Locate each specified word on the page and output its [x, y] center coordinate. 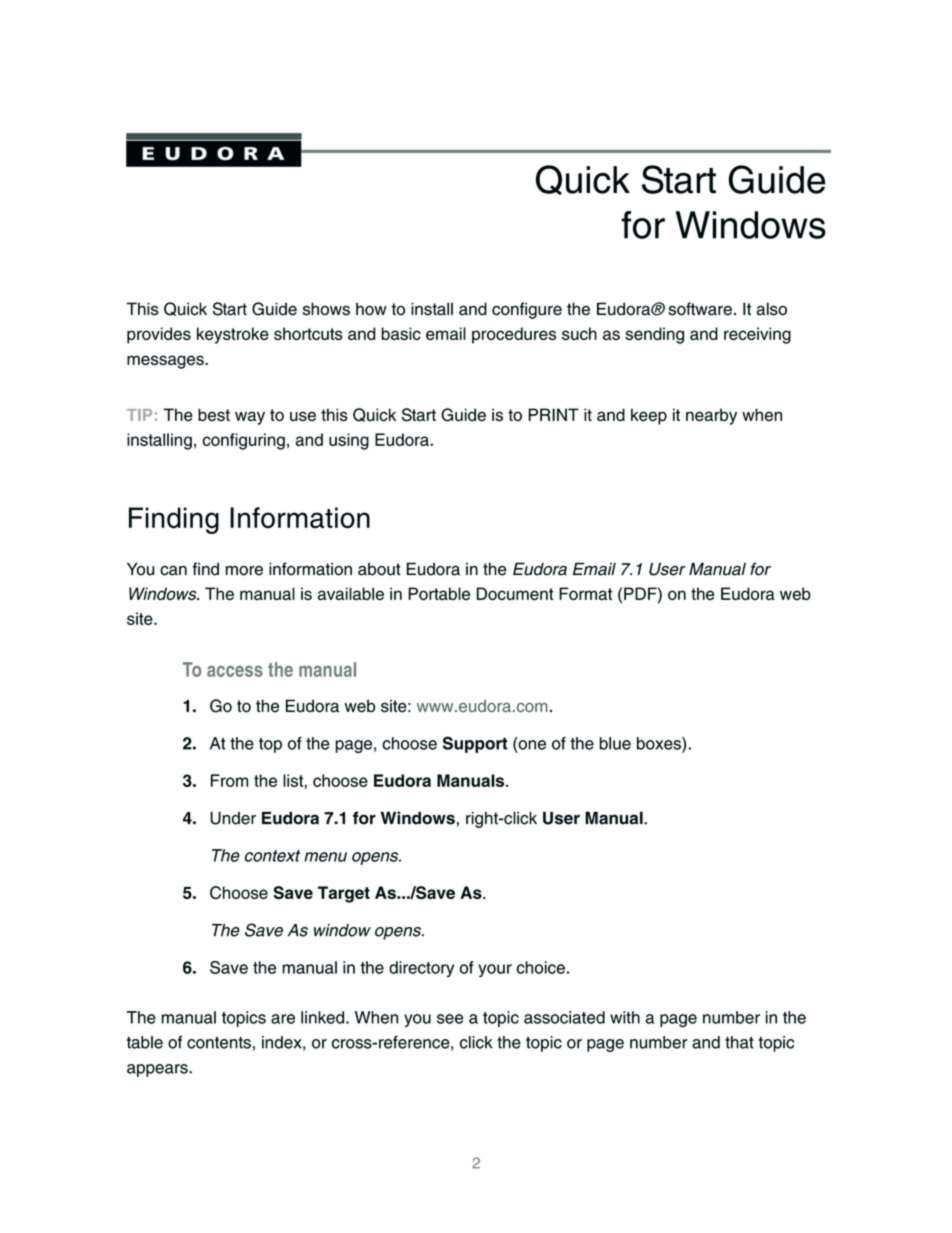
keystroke [233, 335]
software [700, 309]
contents [219, 1043]
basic [401, 333]
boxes [660, 744]
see [450, 1019]
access [235, 671]
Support [475, 744]
